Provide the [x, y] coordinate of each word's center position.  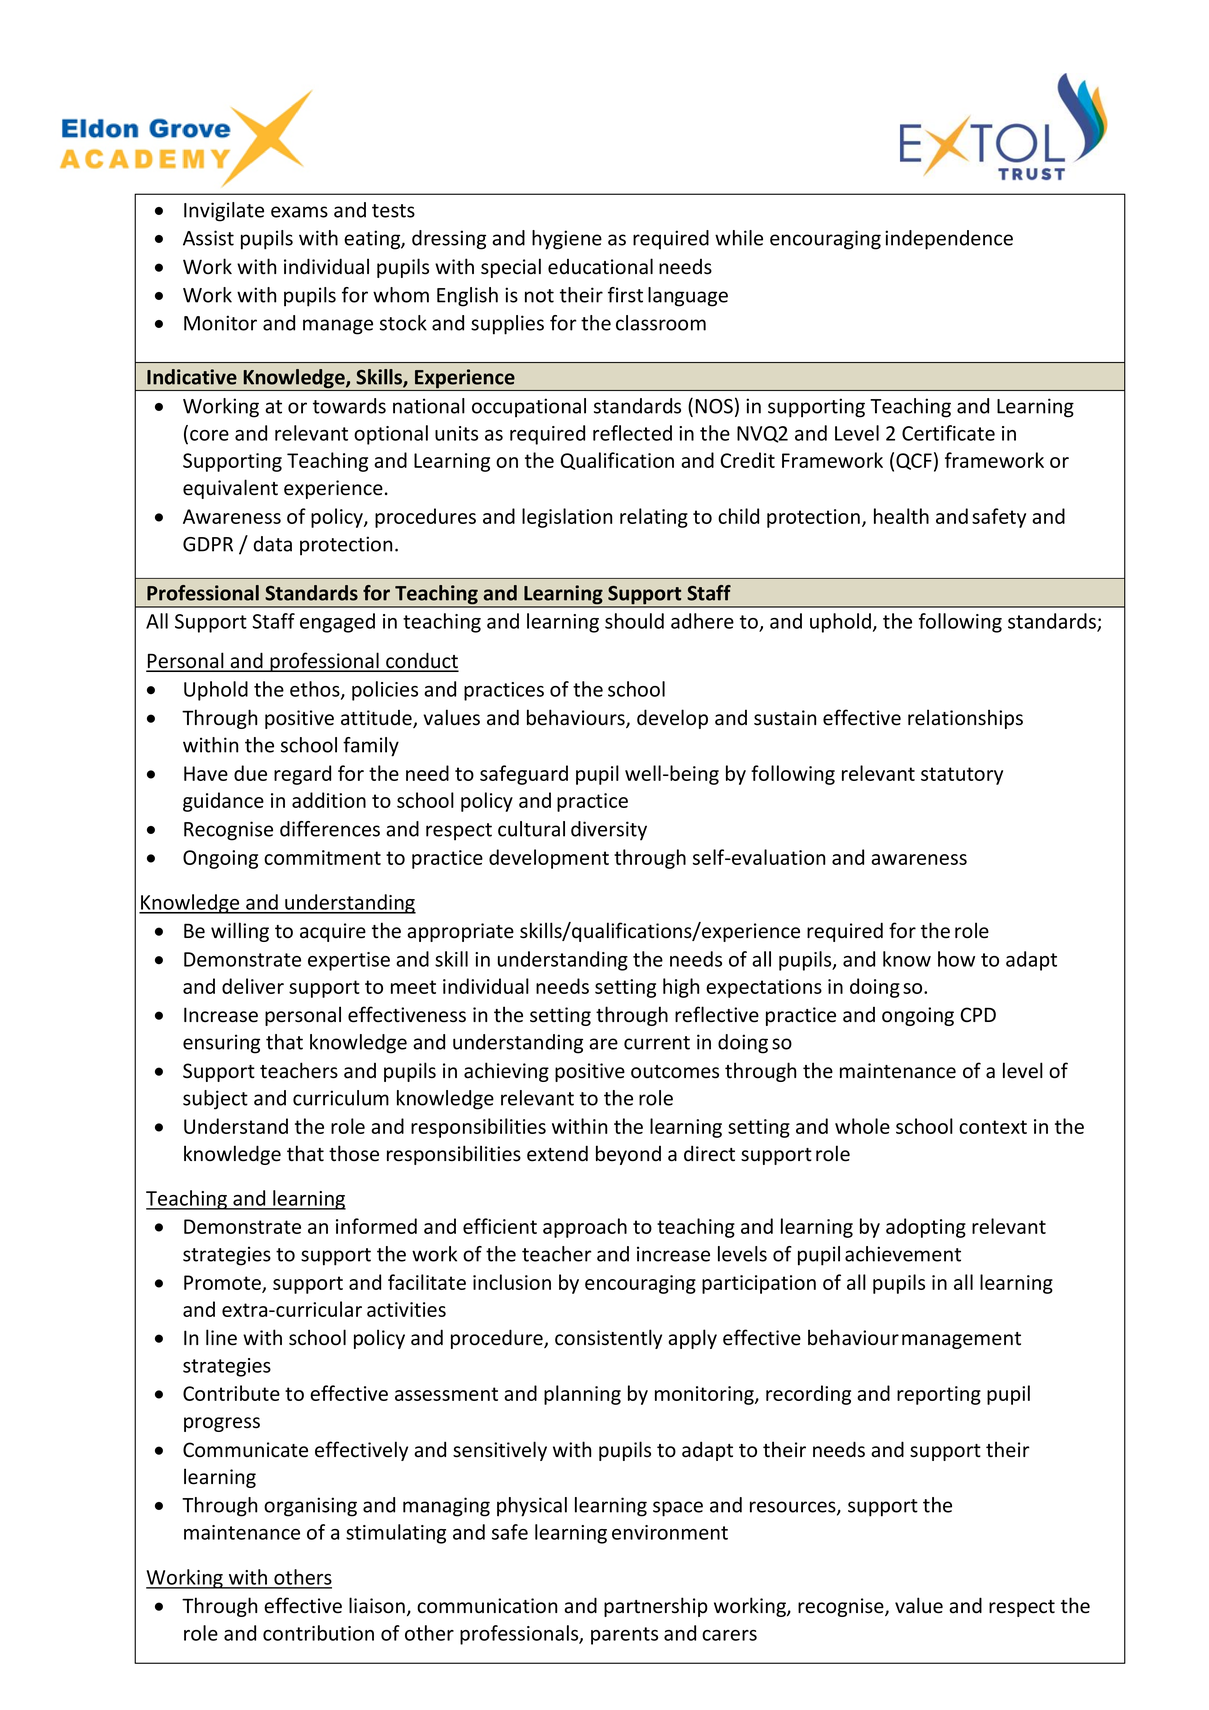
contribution [318, 1633]
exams [299, 212]
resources [794, 1508]
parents [624, 1636]
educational [600, 266]
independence [949, 240]
